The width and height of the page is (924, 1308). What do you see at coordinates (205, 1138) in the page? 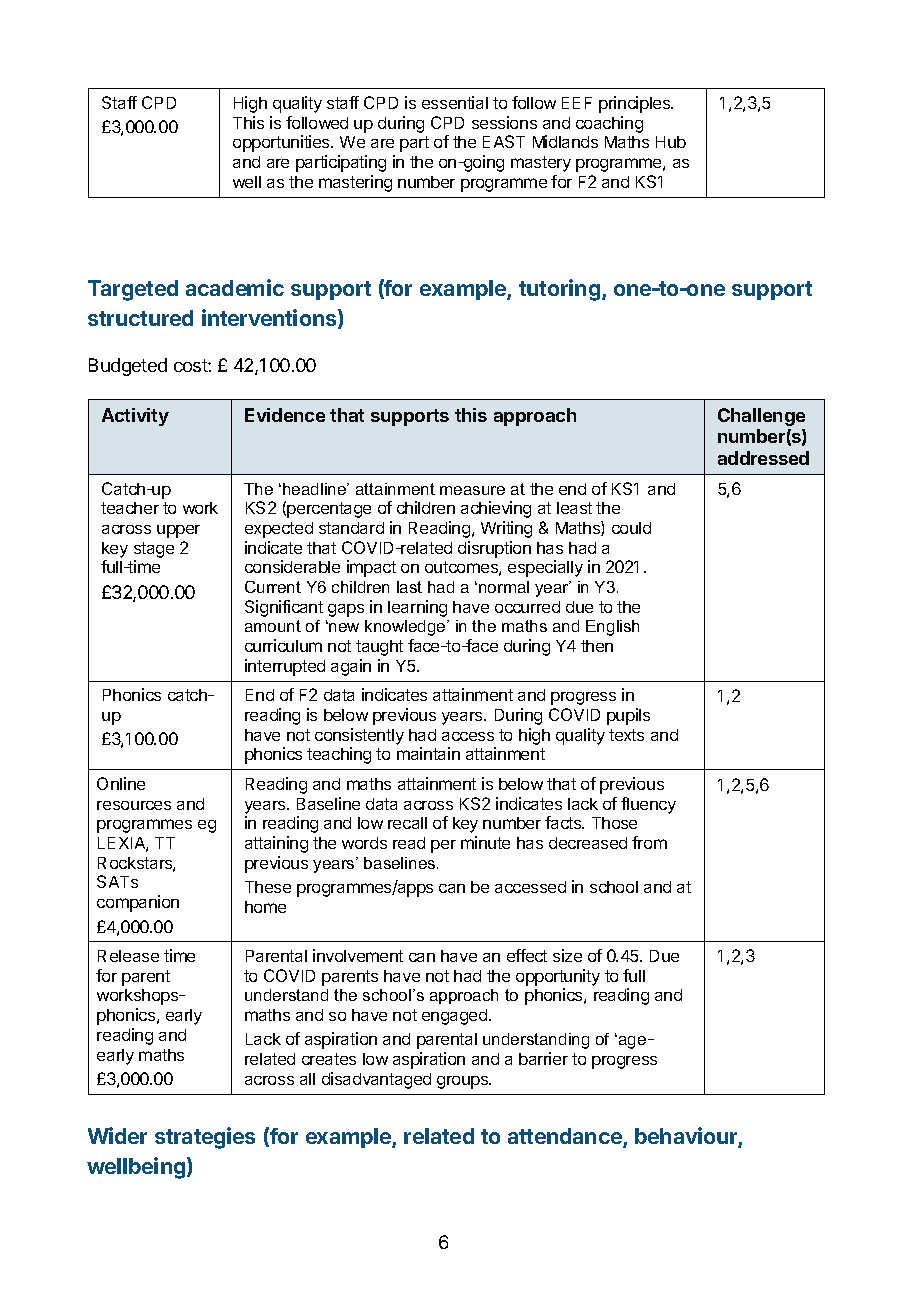
I see `strategies` at bounding box center [205, 1138].
